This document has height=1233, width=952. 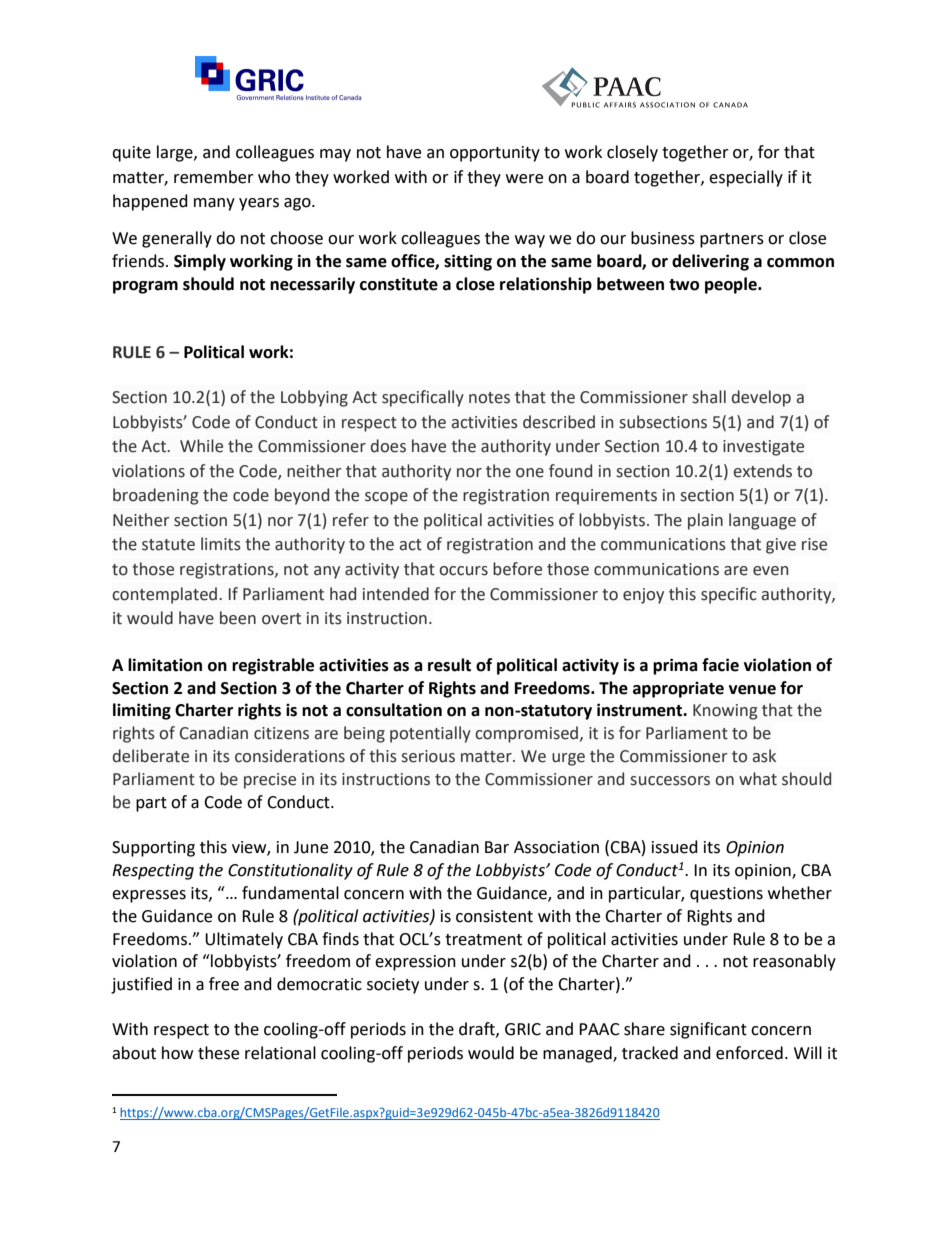 What do you see at coordinates (238, 618) in the document?
I see `been` at bounding box center [238, 618].
